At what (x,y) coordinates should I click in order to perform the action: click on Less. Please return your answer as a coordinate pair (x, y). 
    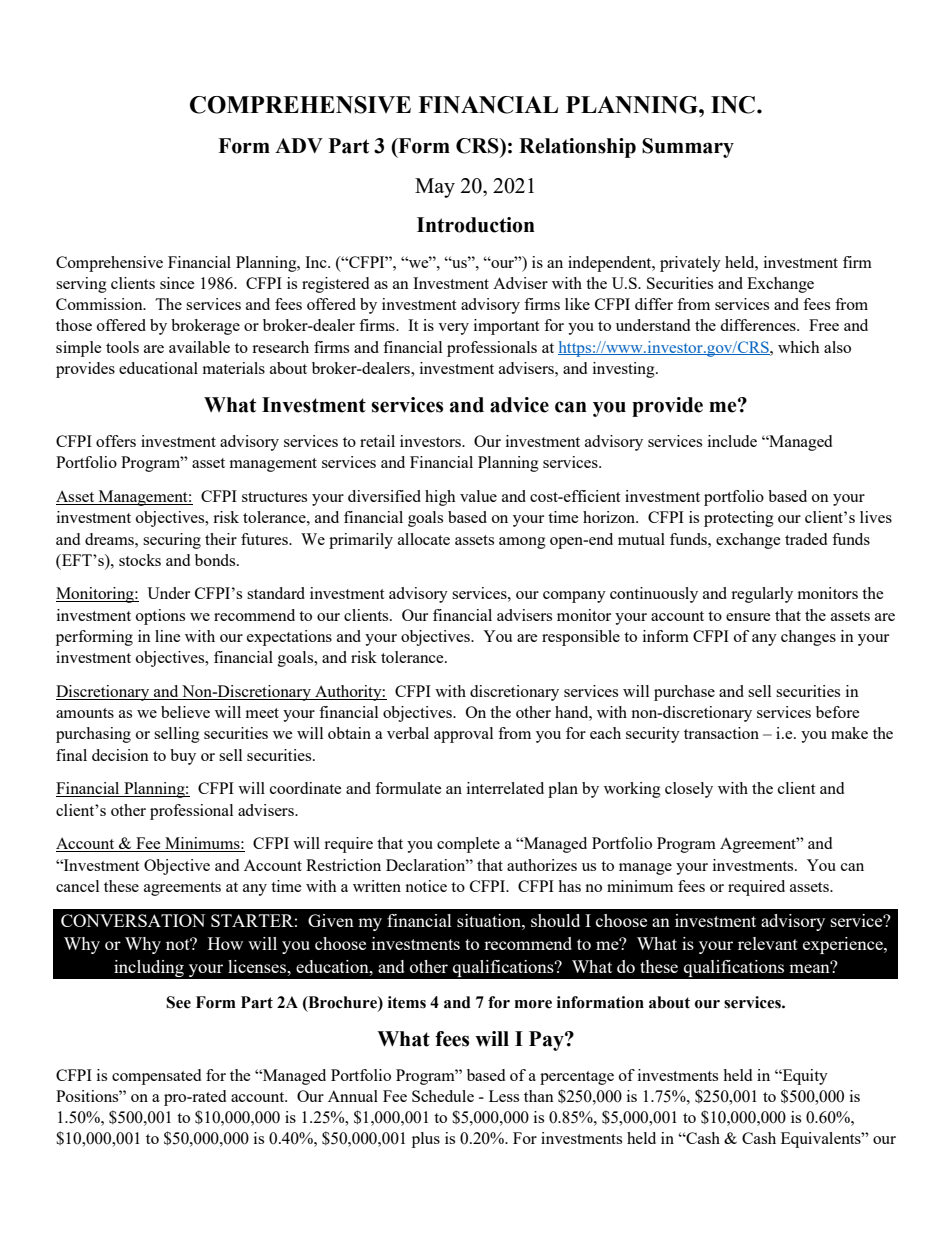
    Looking at the image, I should click on (504, 1096).
